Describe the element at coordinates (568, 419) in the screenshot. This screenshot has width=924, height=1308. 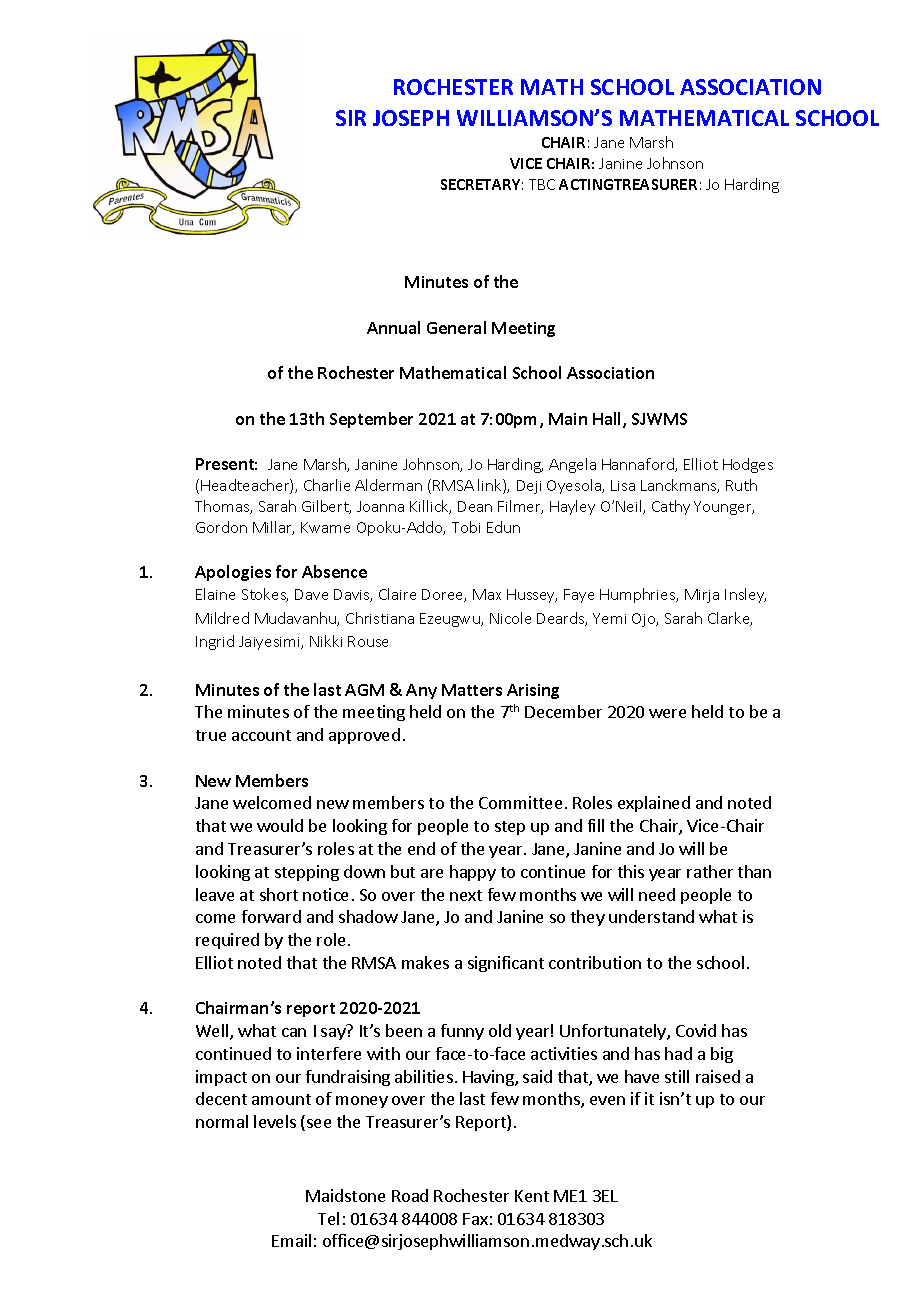
I see `Main` at that location.
